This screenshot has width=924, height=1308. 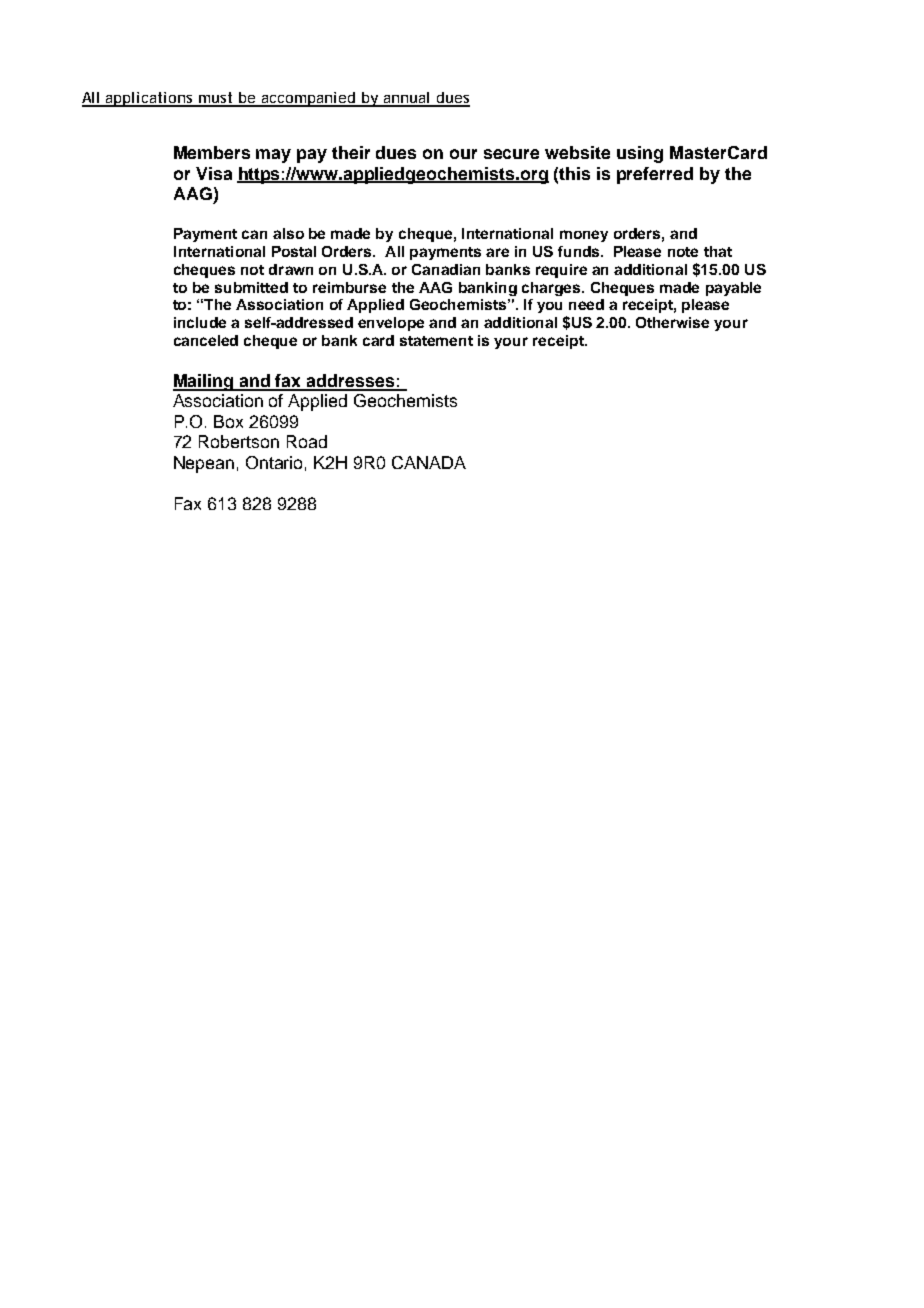 What do you see at coordinates (239, 441) in the screenshot?
I see `Robertson` at bounding box center [239, 441].
